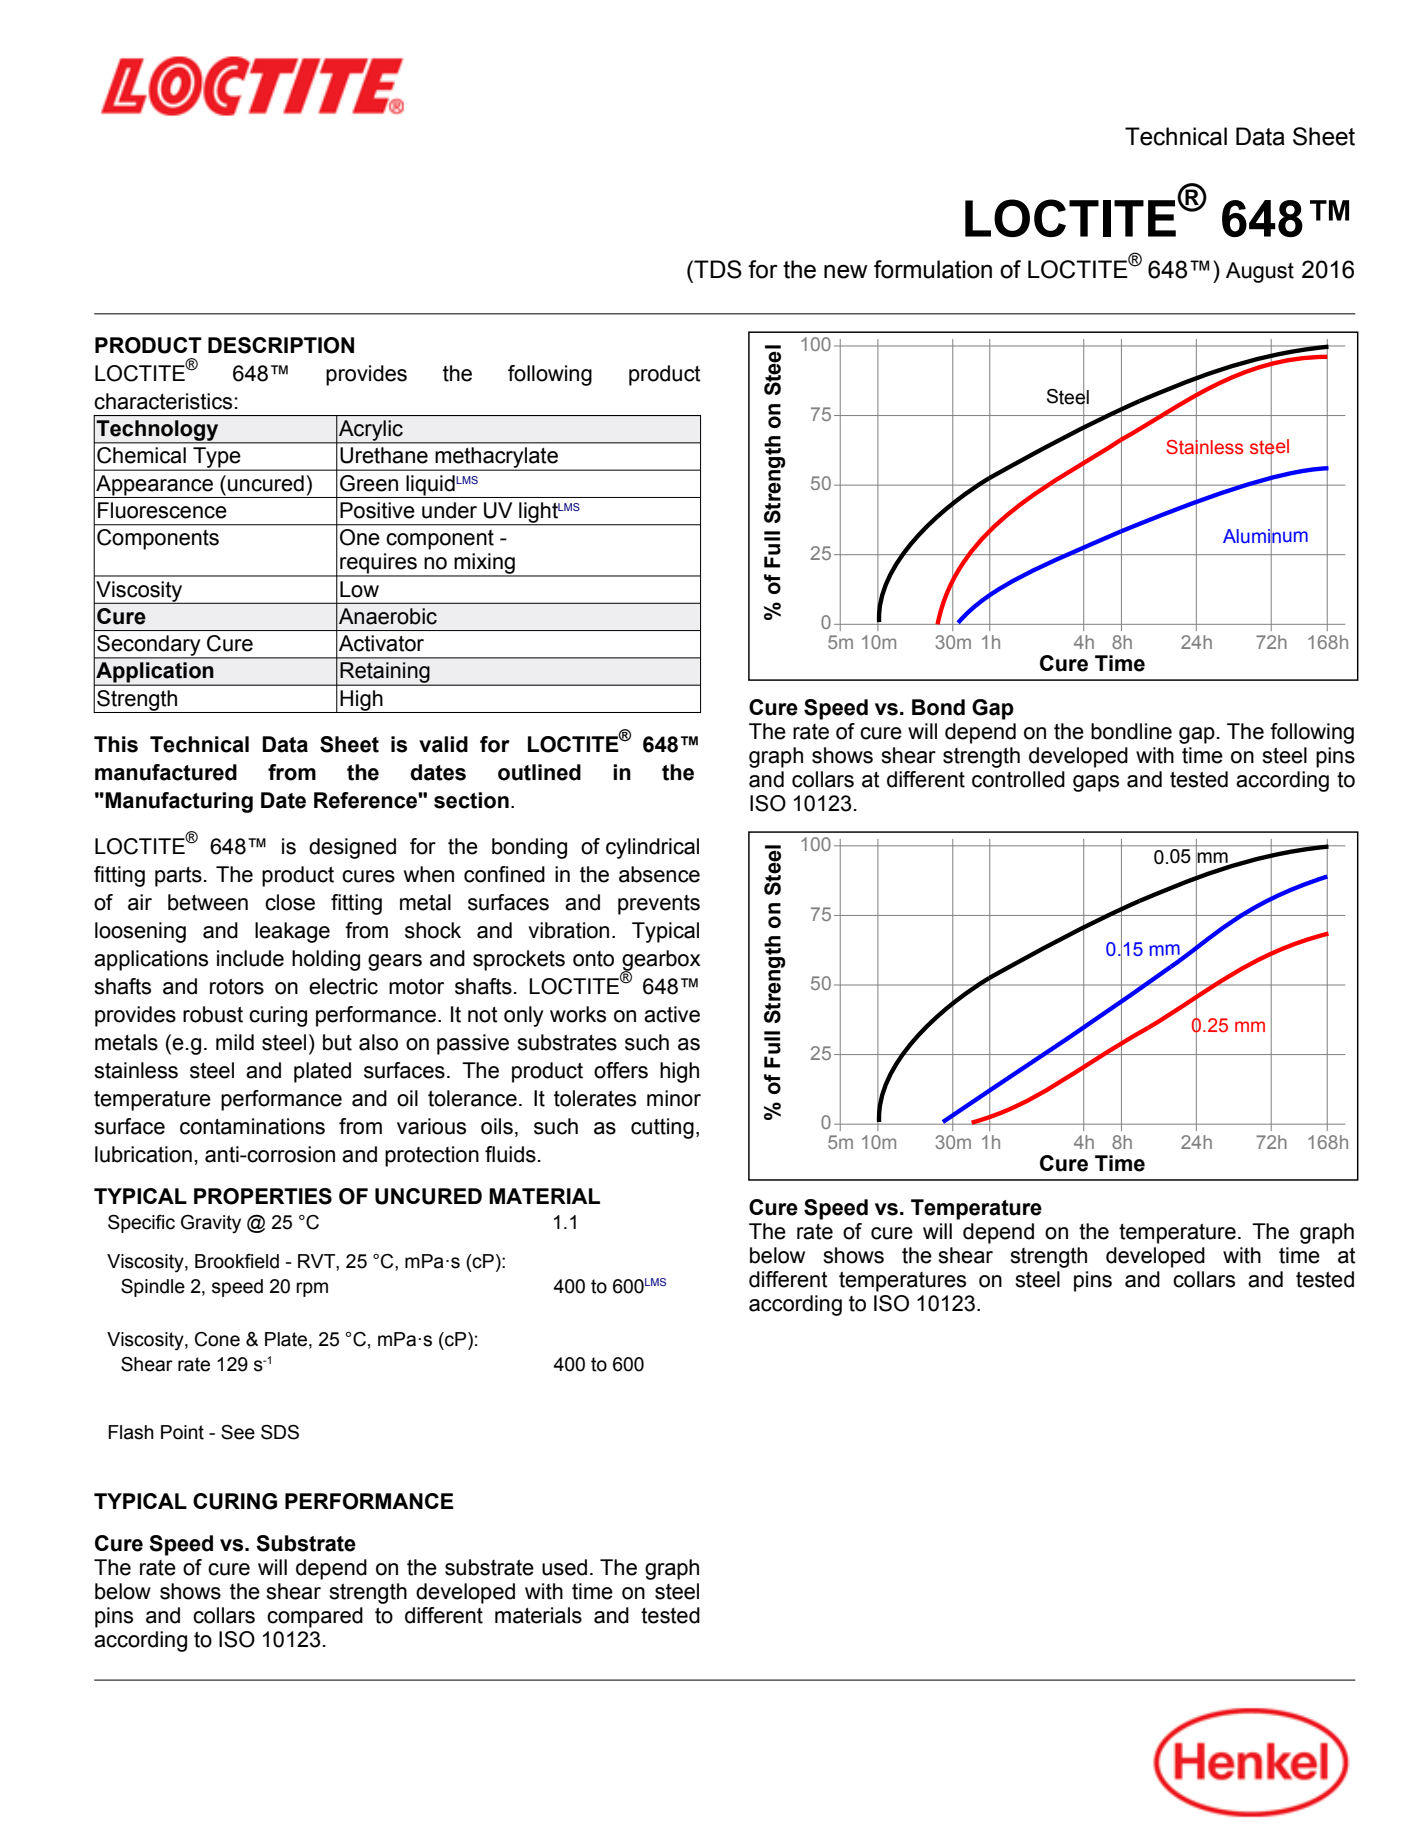 The width and height of the image is (1406, 1841). Describe the element at coordinates (281, 345) in the image. I see `DESCRIPTION` at that location.
